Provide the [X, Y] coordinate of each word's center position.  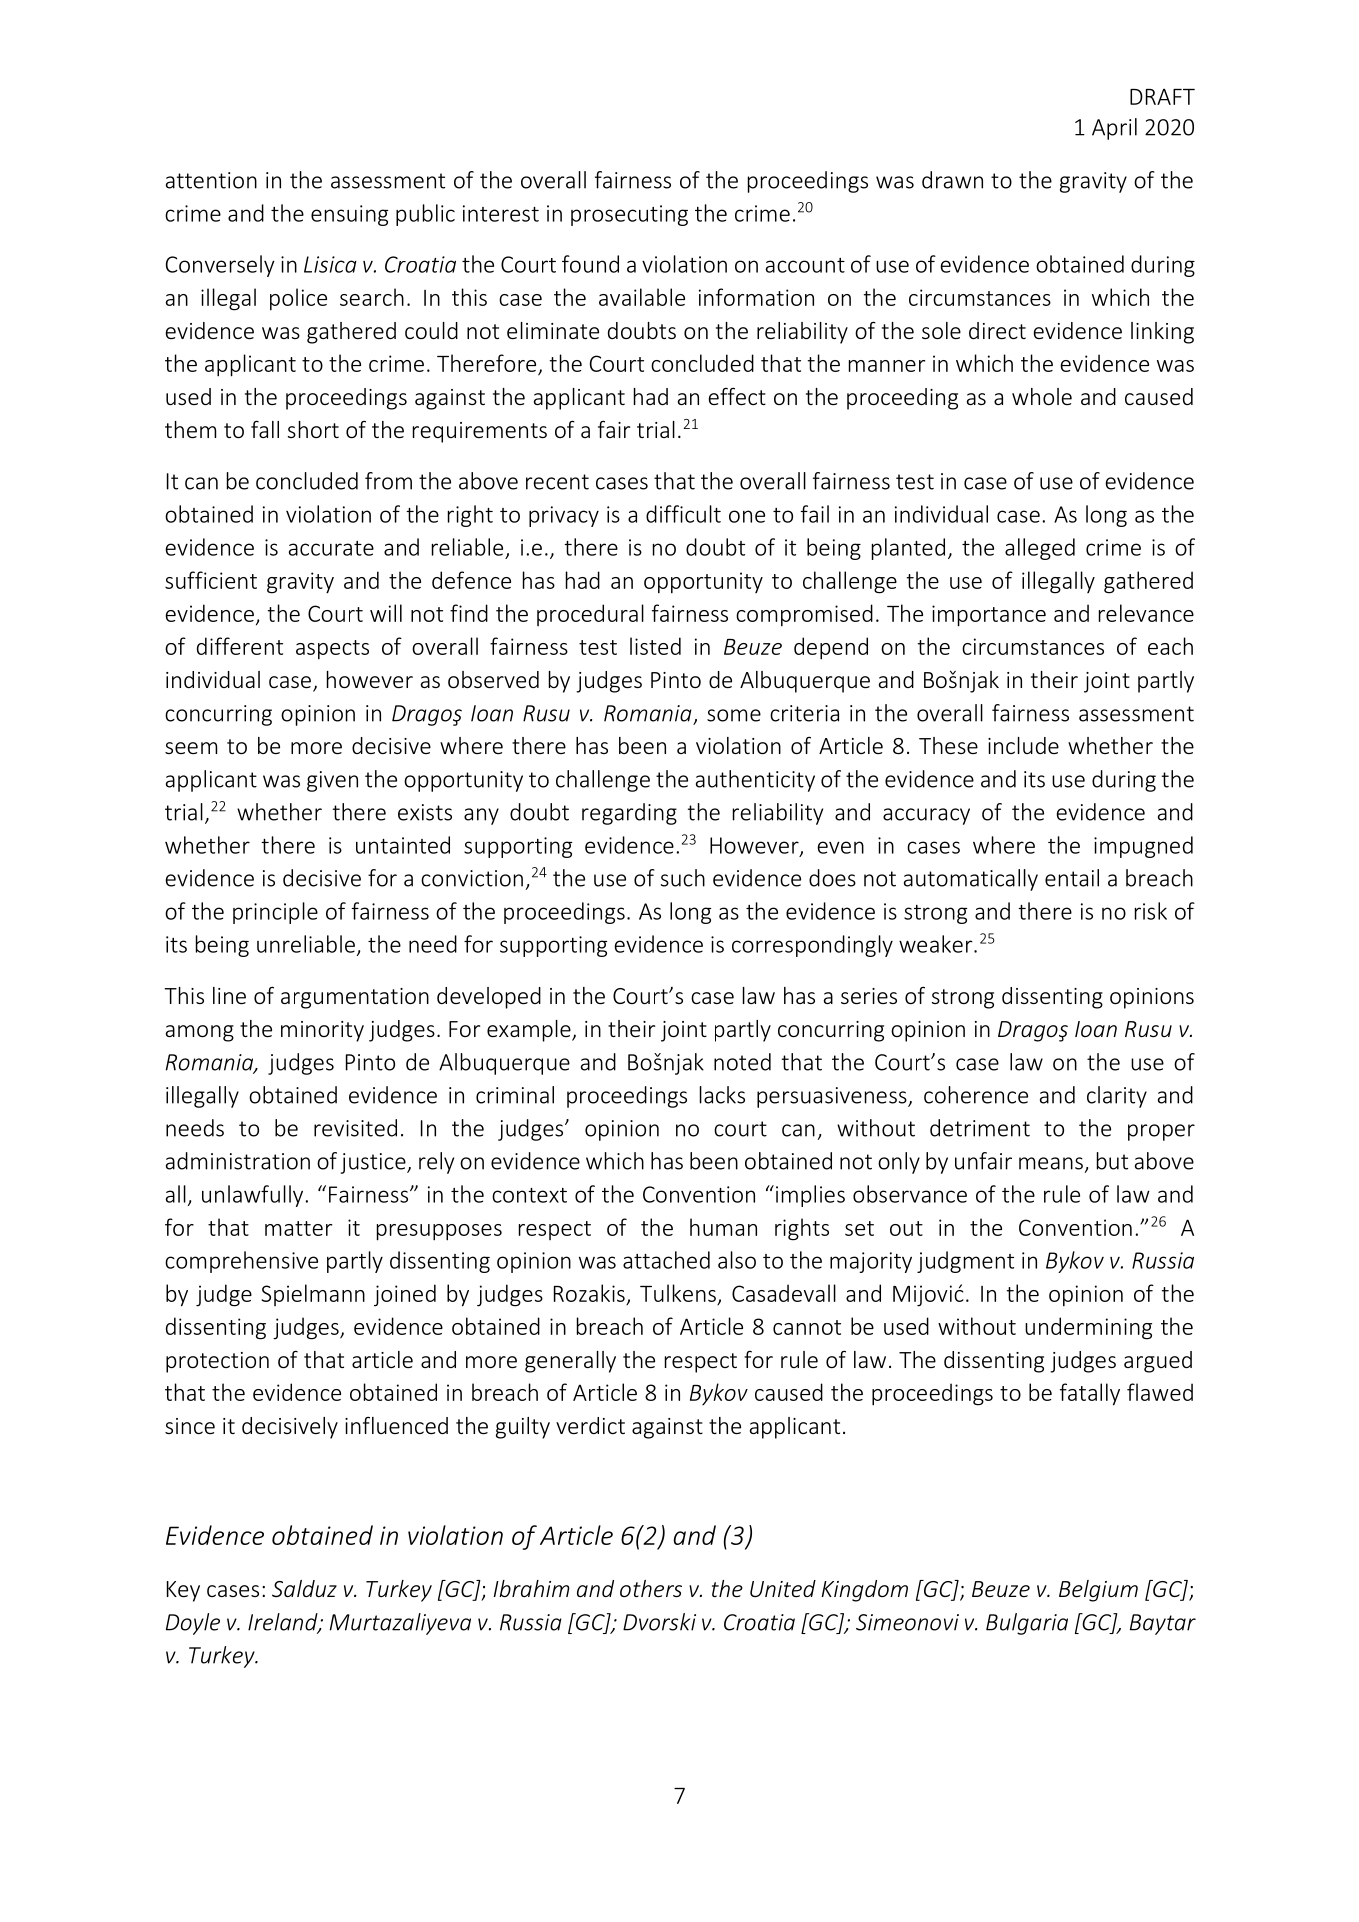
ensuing [349, 215]
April [1114, 129]
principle [275, 913]
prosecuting [629, 215]
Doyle [193, 1624]
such [683, 878]
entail [1072, 878]
